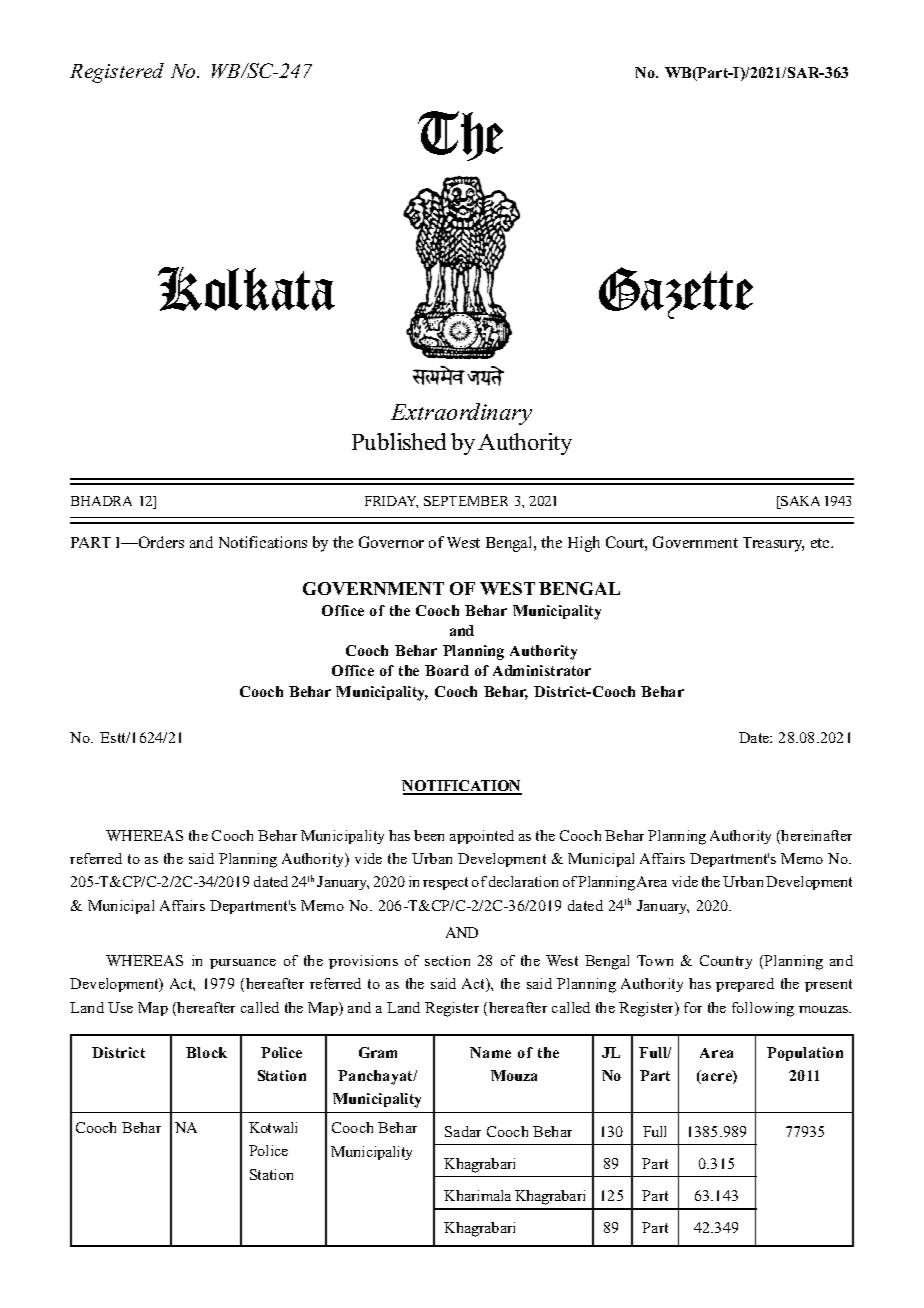 The width and height of the page is (924, 1308). I want to click on following, so click(763, 1009).
